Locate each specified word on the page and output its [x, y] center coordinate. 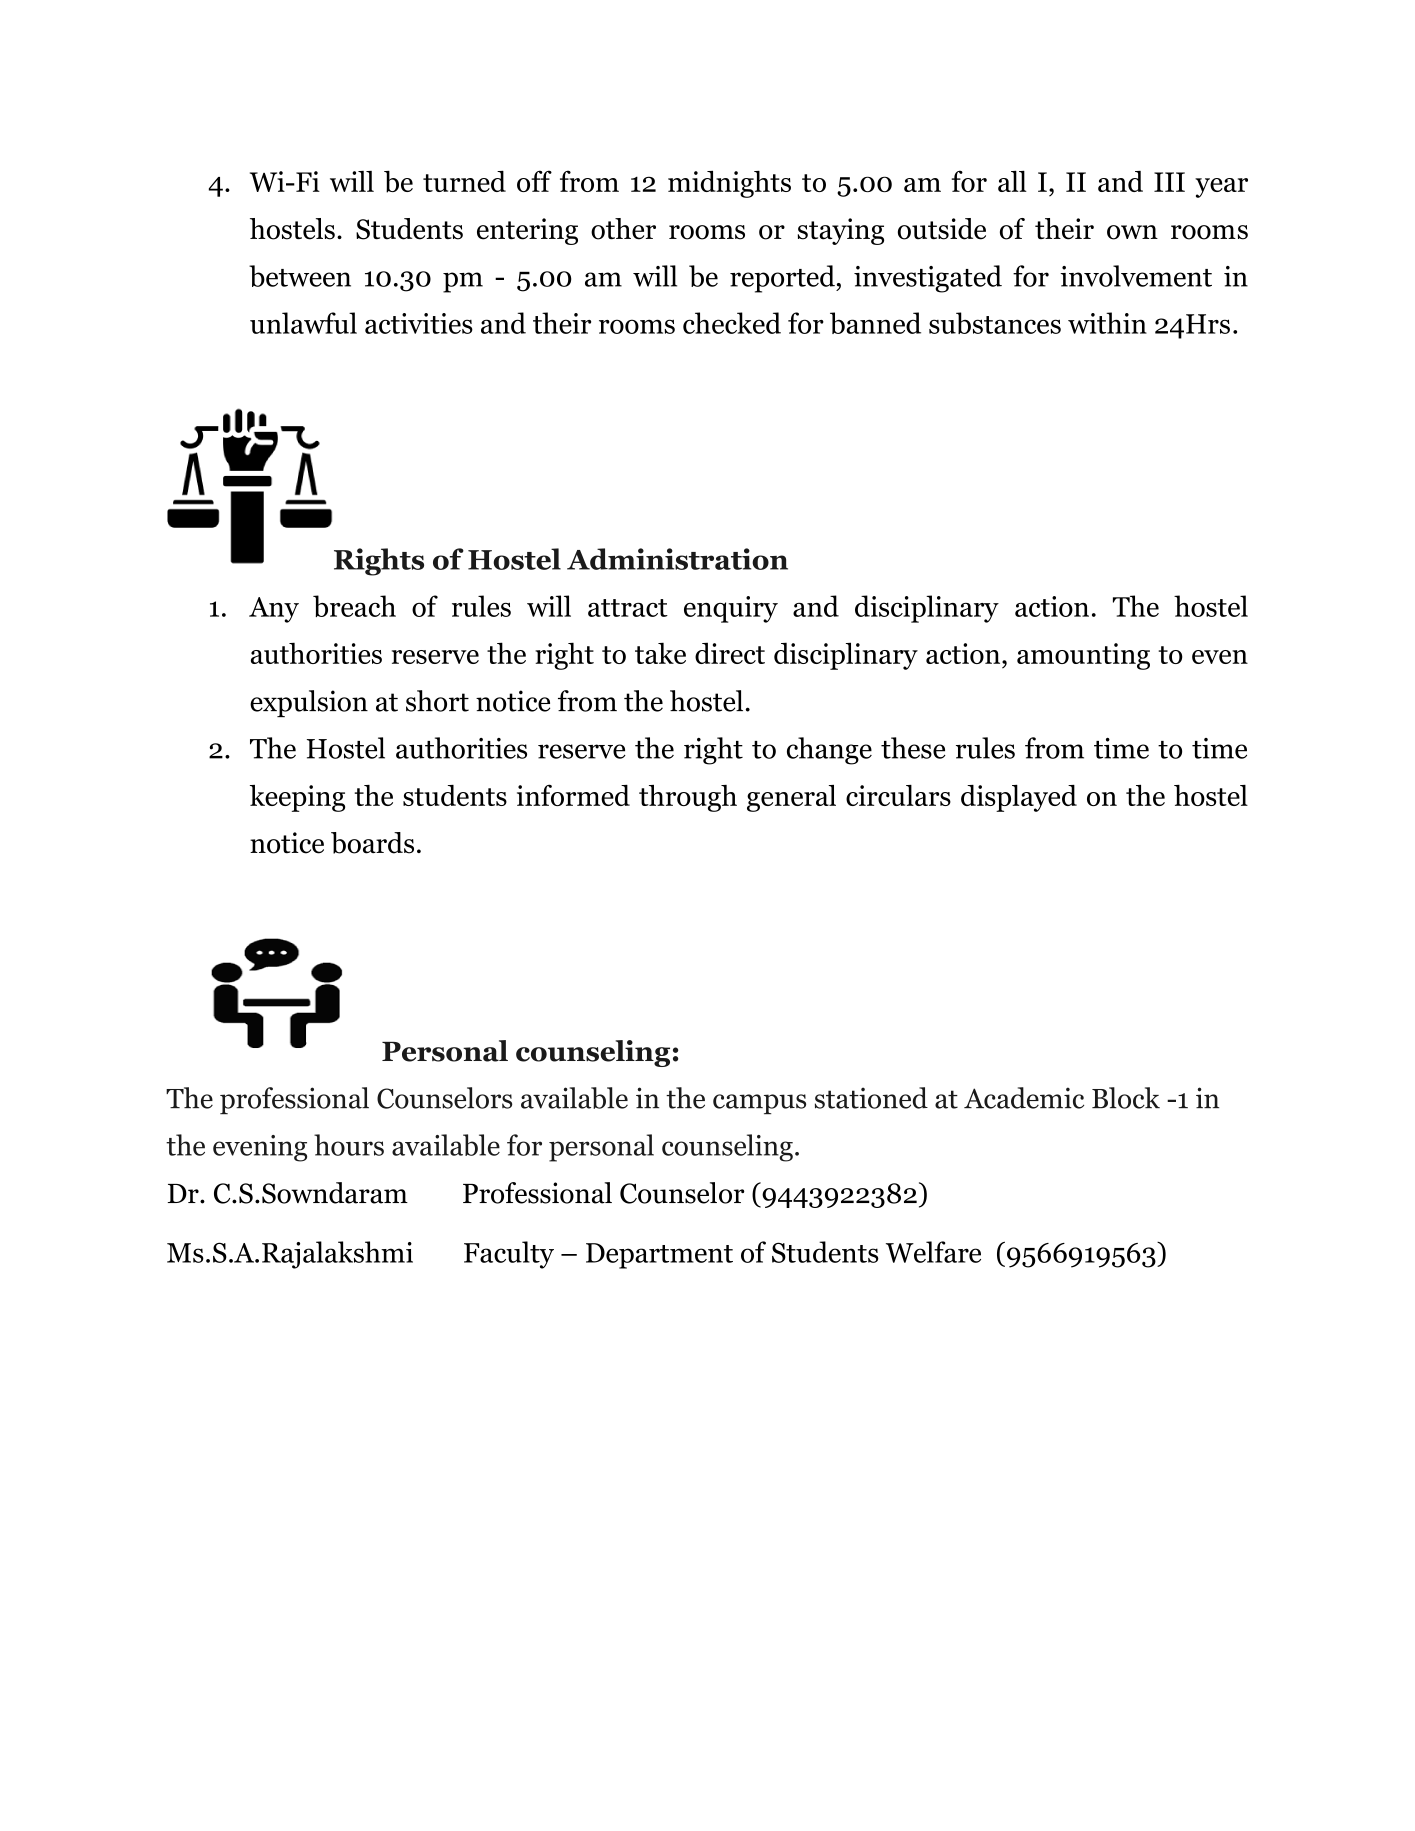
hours [349, 1145]
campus [759, 1104]
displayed [1019, 798]
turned [464, 181]
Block [1126, 1098]
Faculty [509, 1255]
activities [419, 323]
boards [372, 843]
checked [732, 323]
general [791, 798]
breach [354, 606]
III [1169, 182]
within [1107, 323]
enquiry [731, 609]
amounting [1083, 656]
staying [841, 231]
